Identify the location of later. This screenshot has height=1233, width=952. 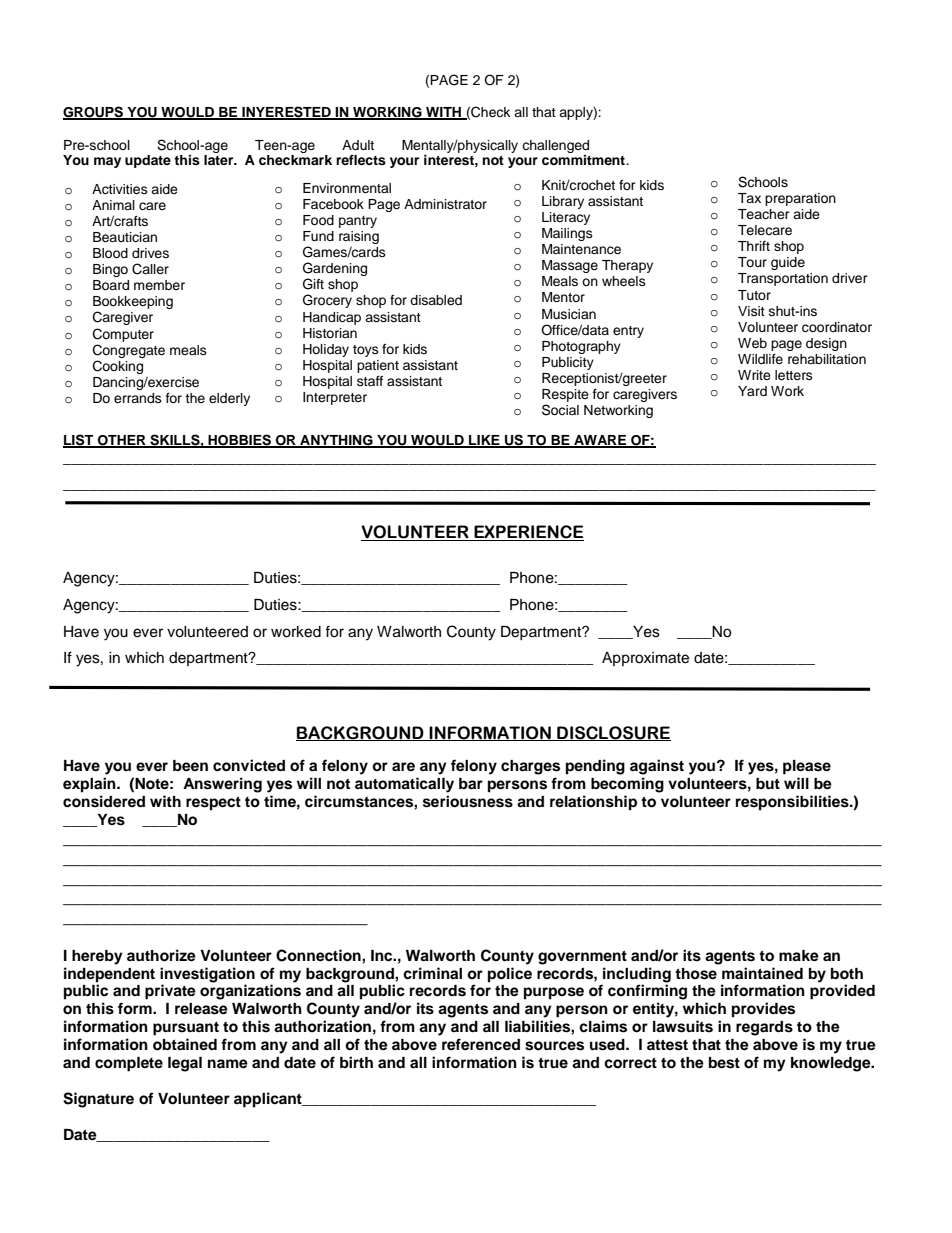
(220, 160).
